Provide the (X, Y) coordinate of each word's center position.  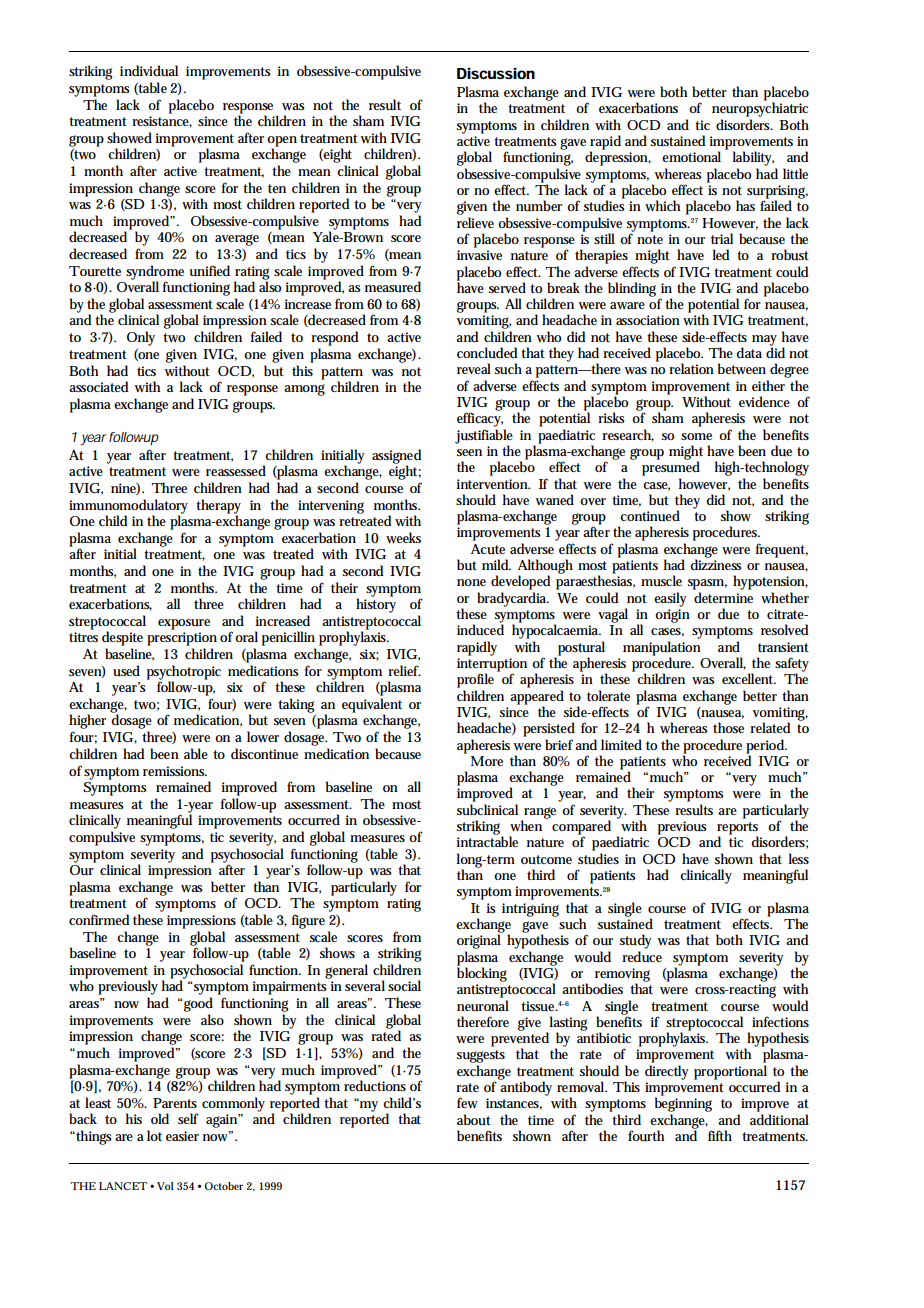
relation (691, 368)
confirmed (99, 919)
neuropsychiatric (760, 109)
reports (737, 829)
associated (99, 386)
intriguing (530, 910)
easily (670, 599)
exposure (184, 624)
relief (404, 670)
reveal (474, 368)
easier (182, 1136)
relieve (475, 222)
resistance (162, 122)
